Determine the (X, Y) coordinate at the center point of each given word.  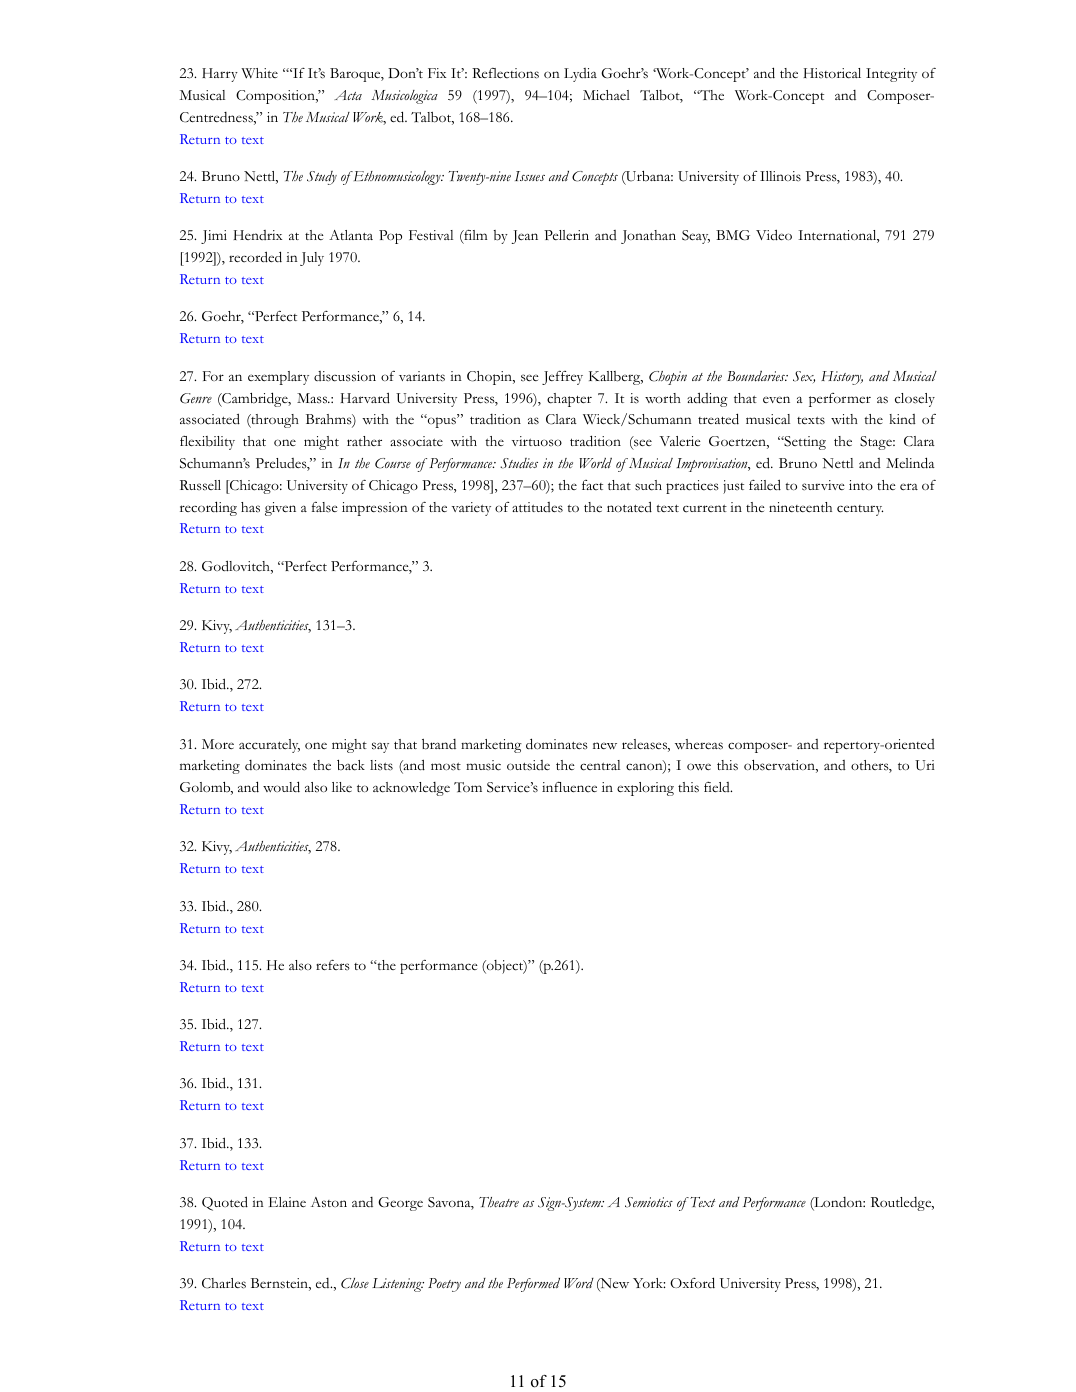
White (259, 73)
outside (528, 765)
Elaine (287, 1202)
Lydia (580, 75)
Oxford (692, 1283)
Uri (925, 765)
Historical (832, 73)
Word (579, 1283)
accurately (269, 746)
